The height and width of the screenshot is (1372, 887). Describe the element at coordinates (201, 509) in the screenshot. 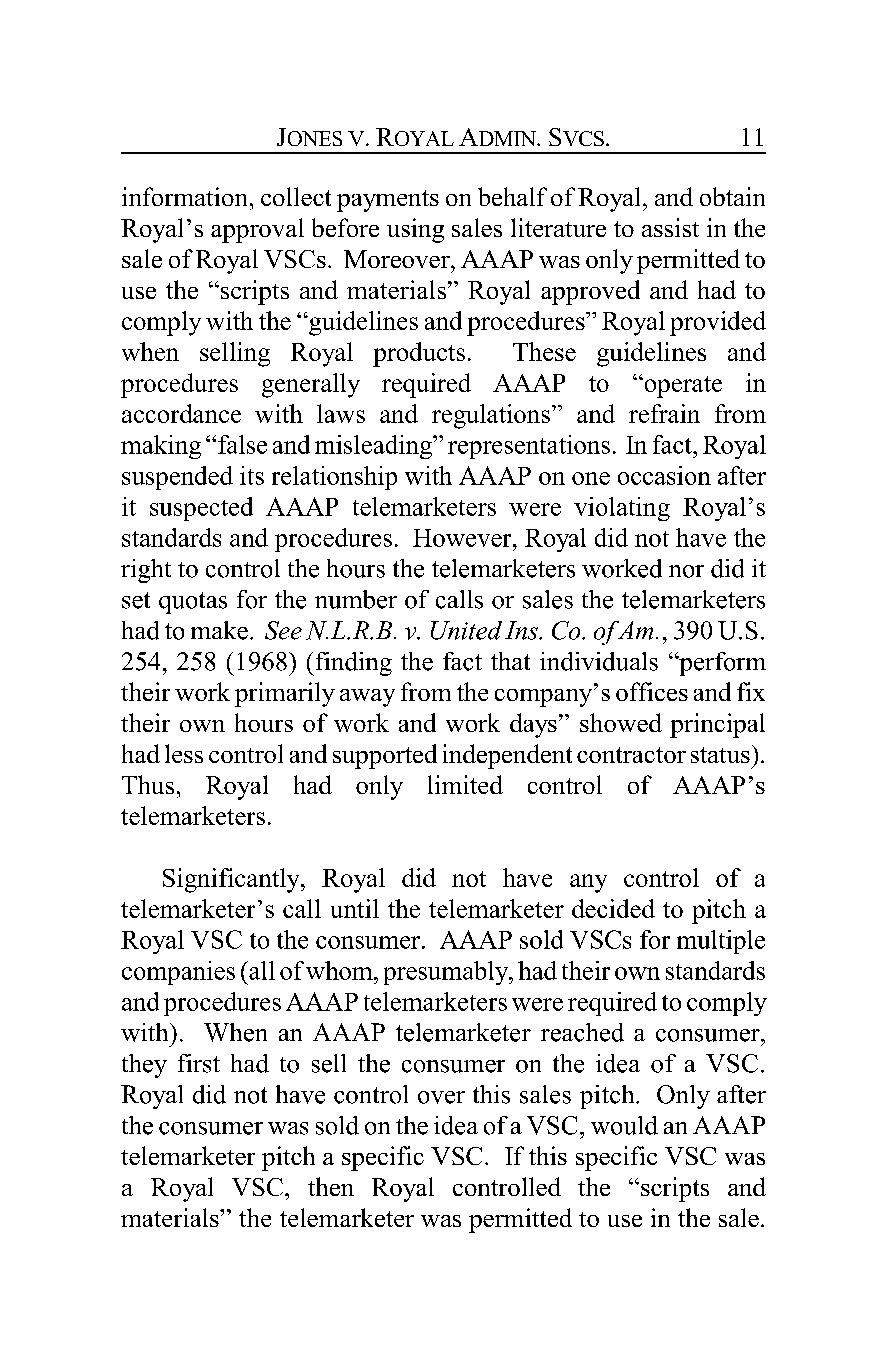

I see `suspected` at that location.
